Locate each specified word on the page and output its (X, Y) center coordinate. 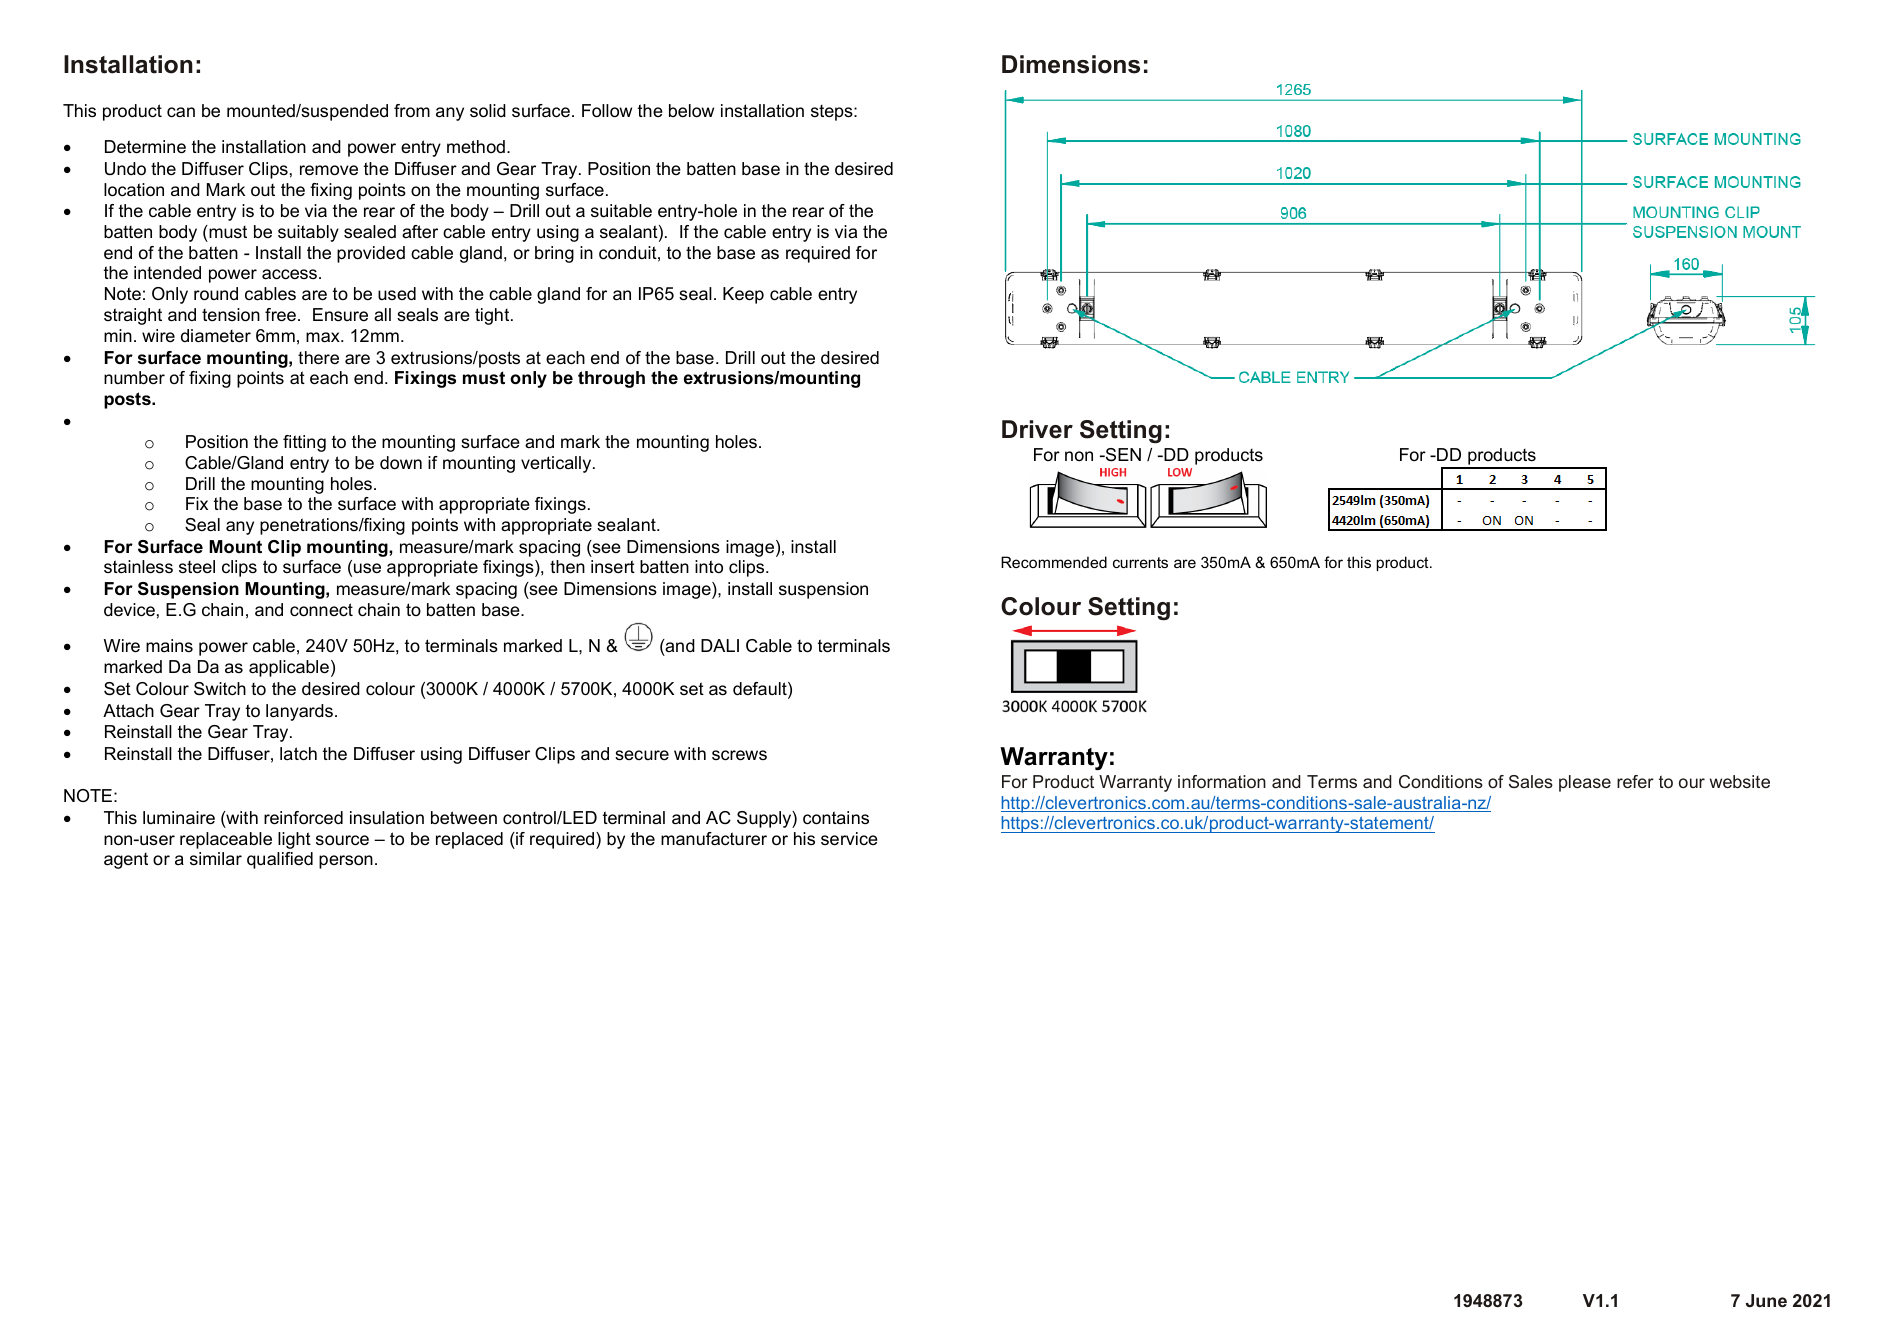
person (346, 862)
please (1585, 783)
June (1766, 1300)
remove (329, 170)
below (691, 111)
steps (833, 113)
